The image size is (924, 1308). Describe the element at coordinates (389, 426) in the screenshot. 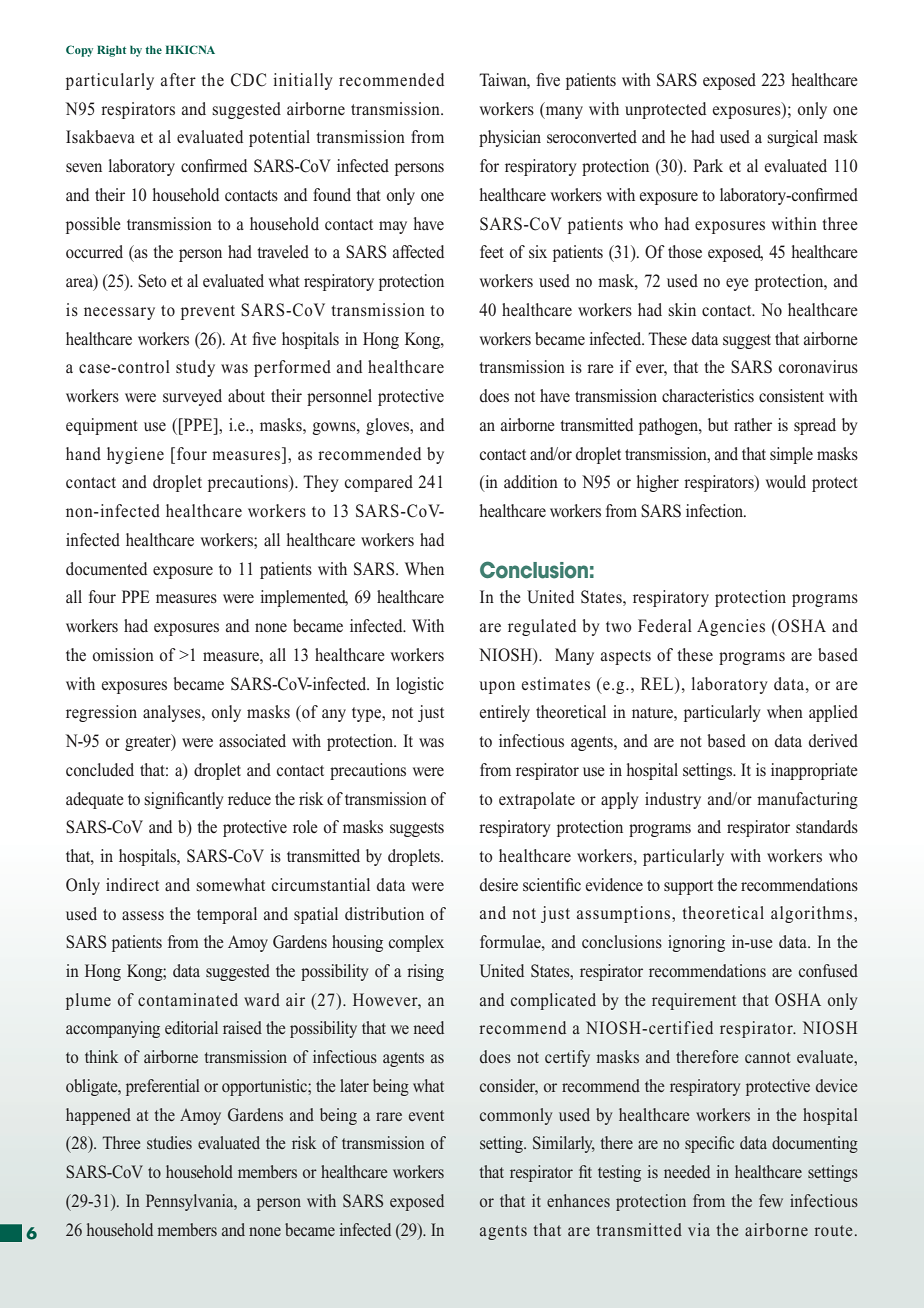

I see `gloves` at that location.
